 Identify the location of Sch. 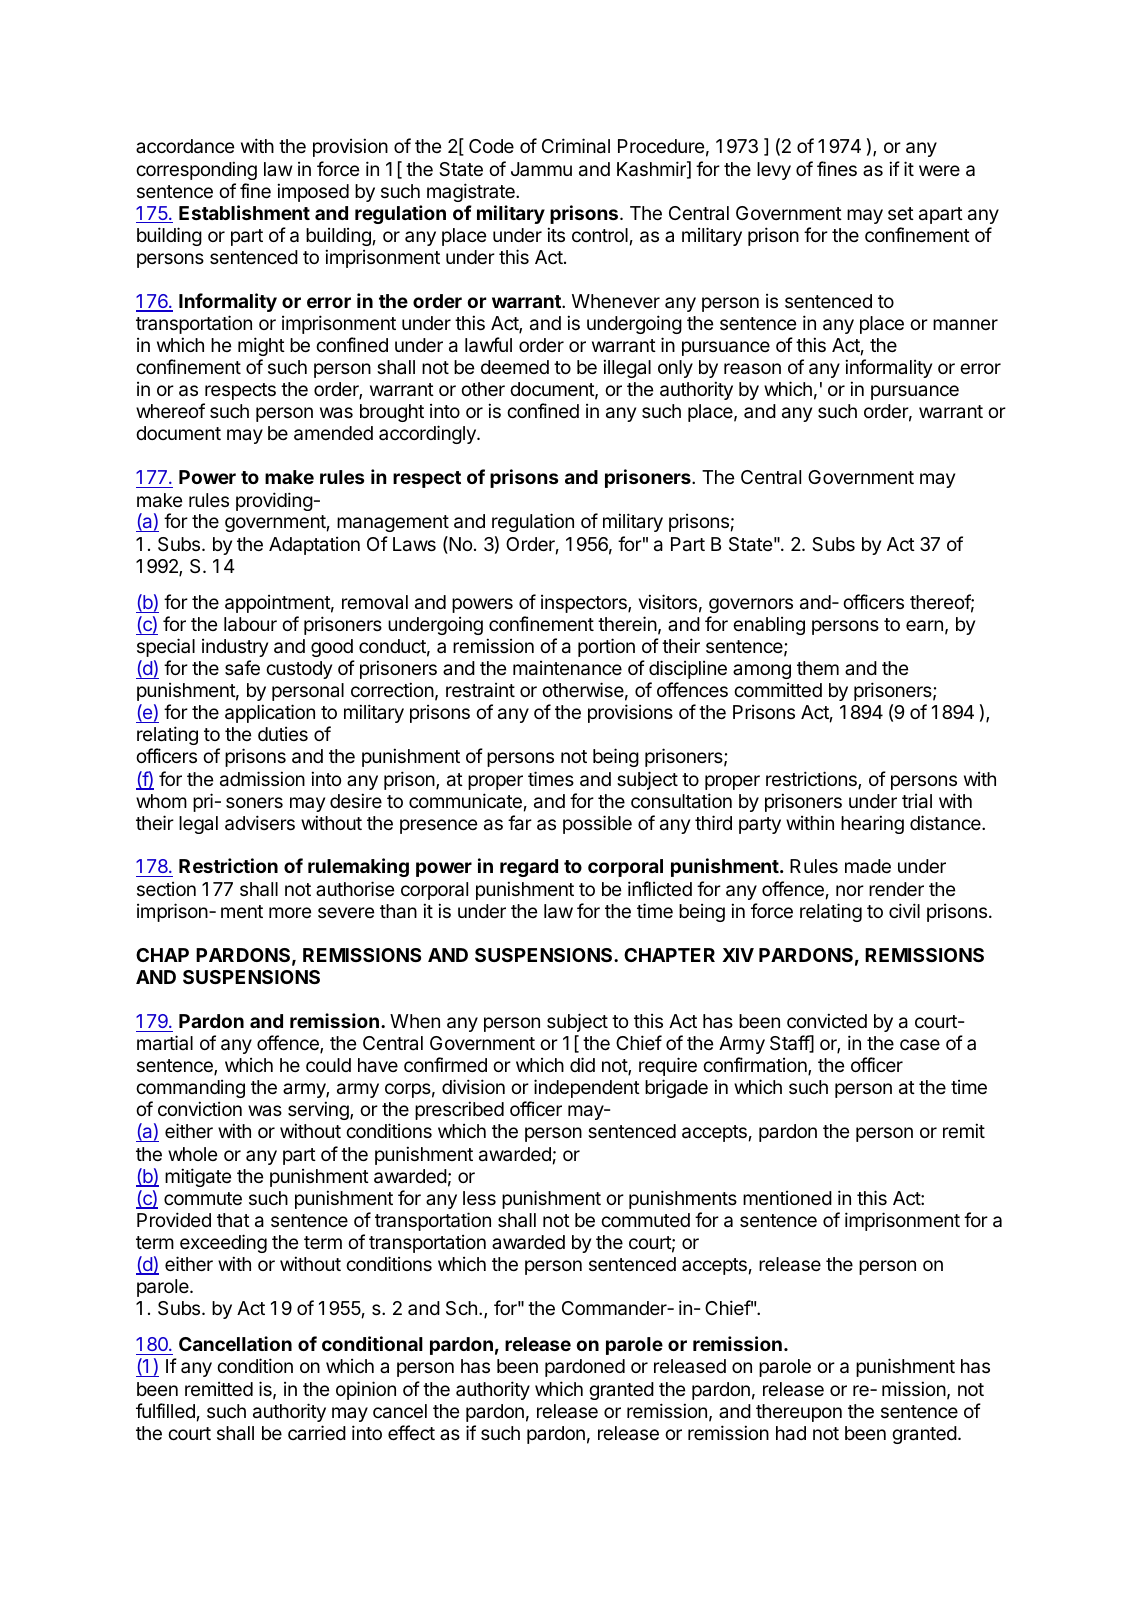
(461, 1308).
